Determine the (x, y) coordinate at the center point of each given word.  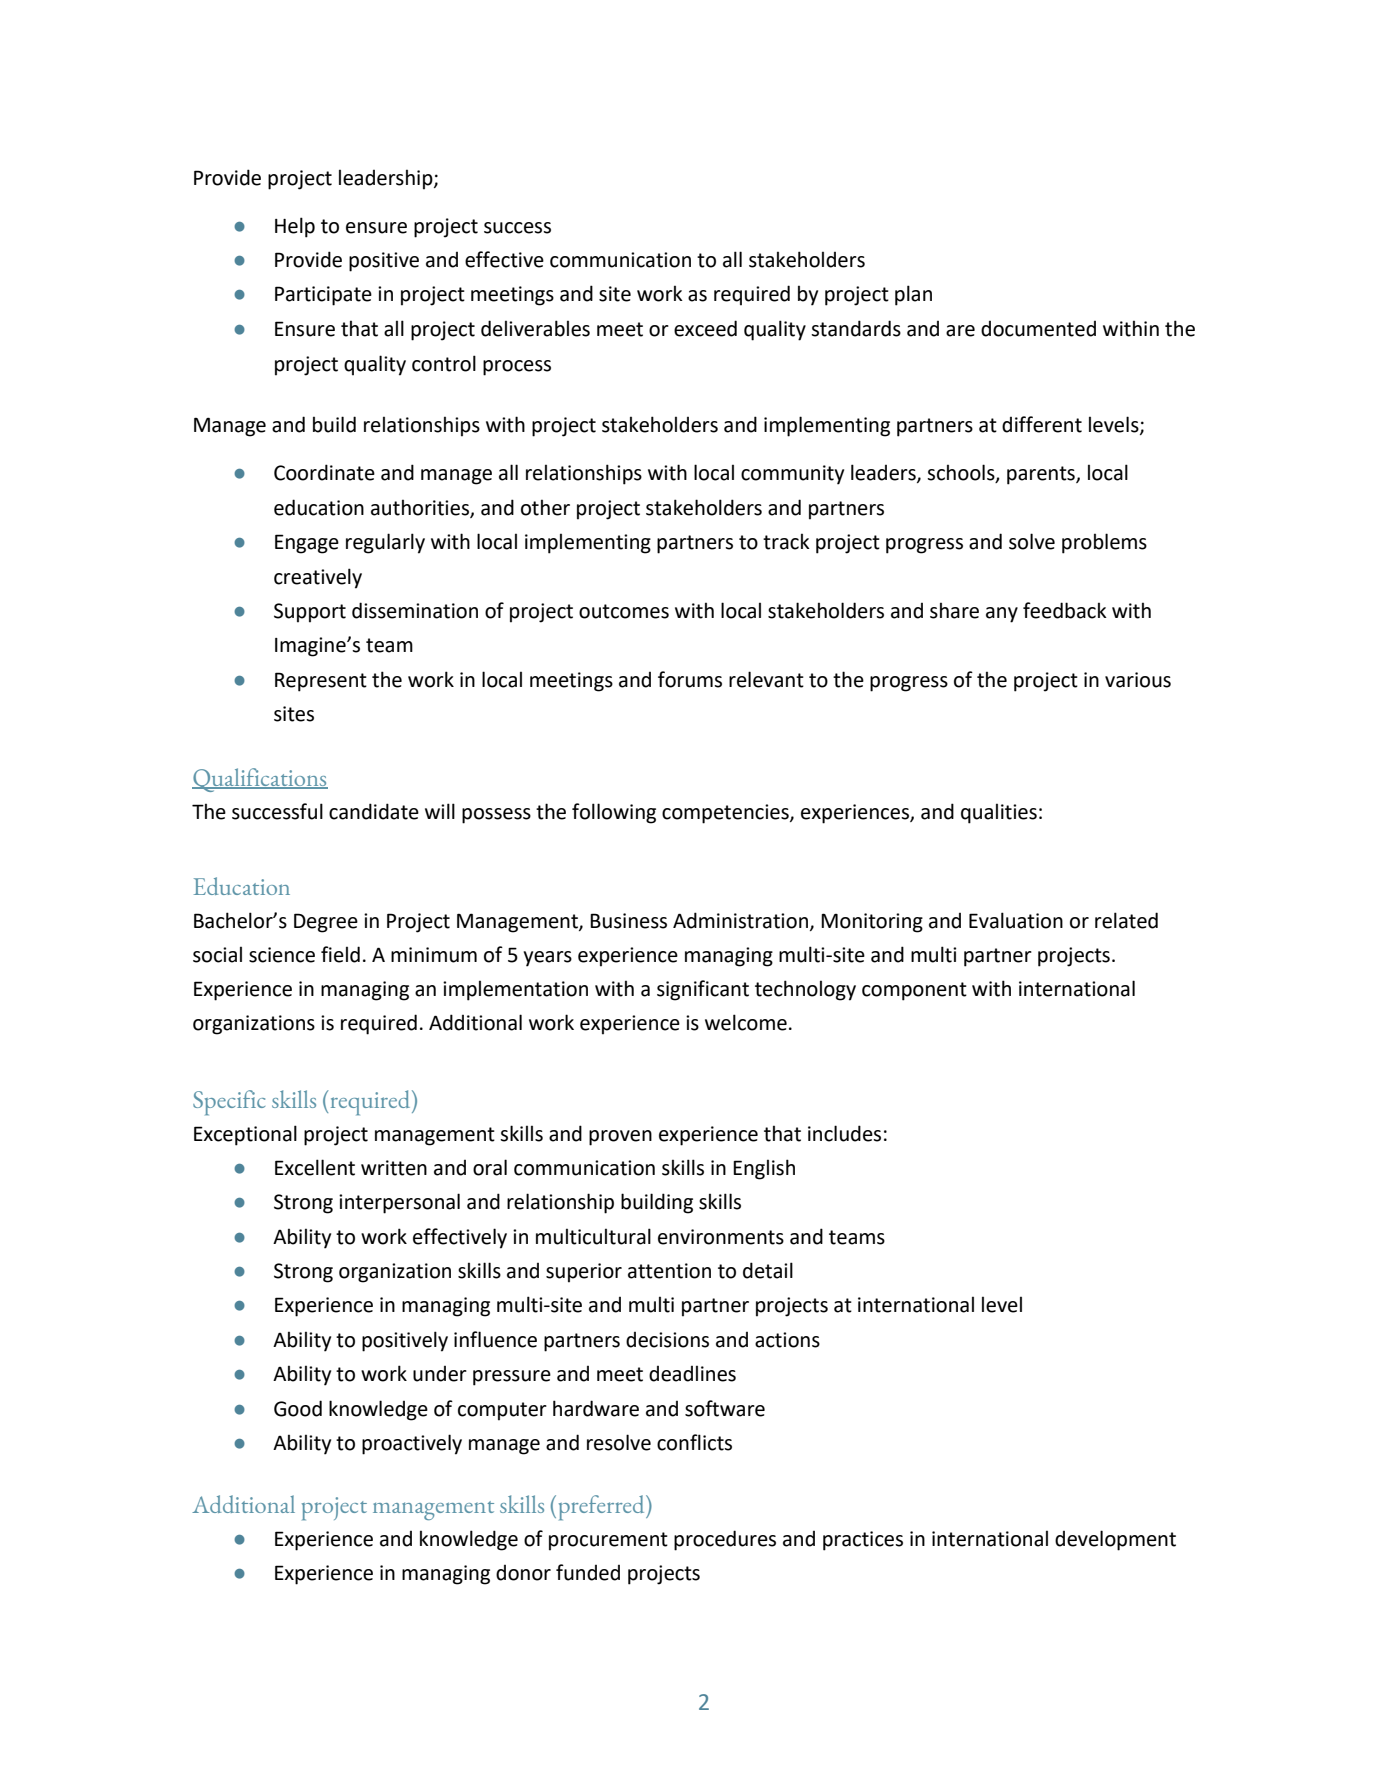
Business (628, 921)
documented (1038, 329)
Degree (326, 923)
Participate (323, 296)
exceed (705, 328)
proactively (412, 1444)
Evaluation (1016, 920)
